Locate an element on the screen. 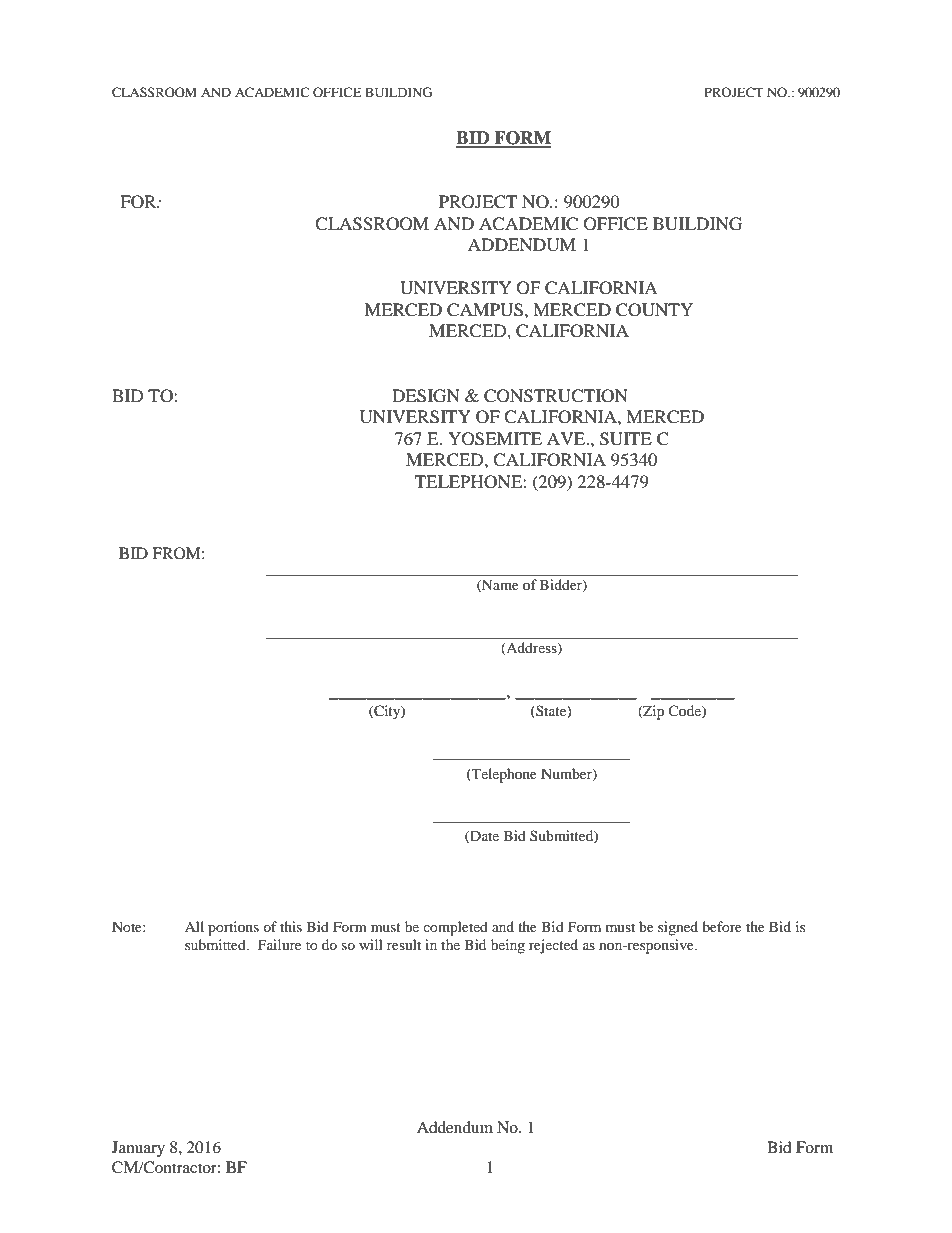 This screenshot has height=1233, width=952. All is located at coordinates (194, 926).
